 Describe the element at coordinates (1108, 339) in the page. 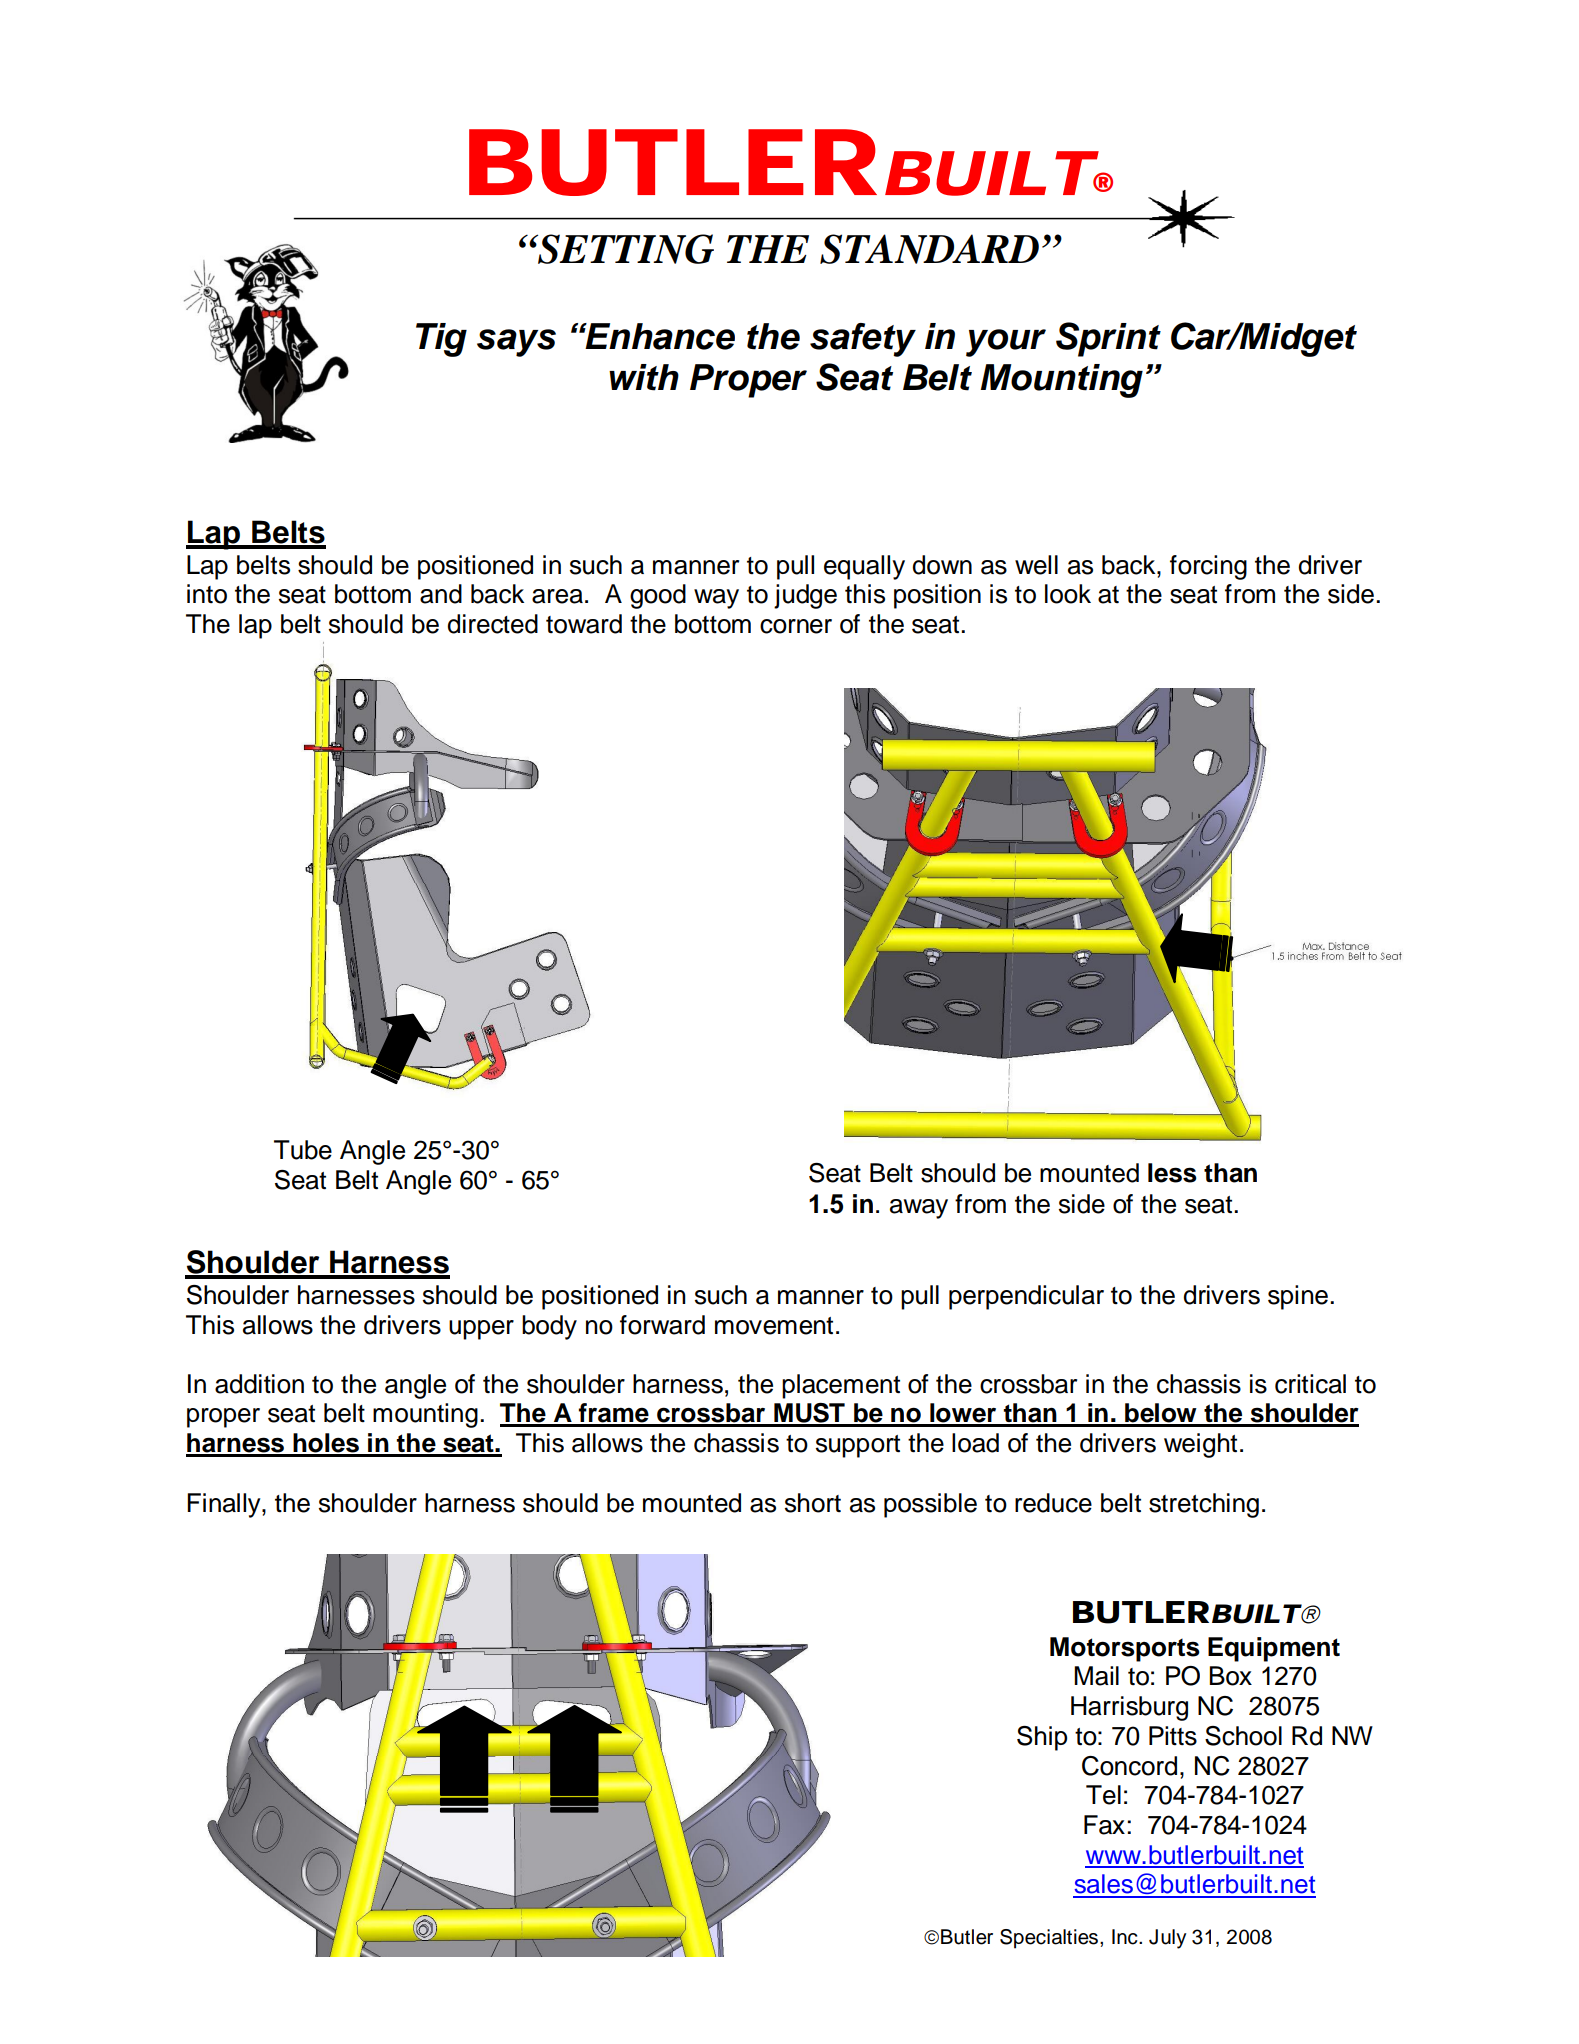

I see `Sprint` at that location.
